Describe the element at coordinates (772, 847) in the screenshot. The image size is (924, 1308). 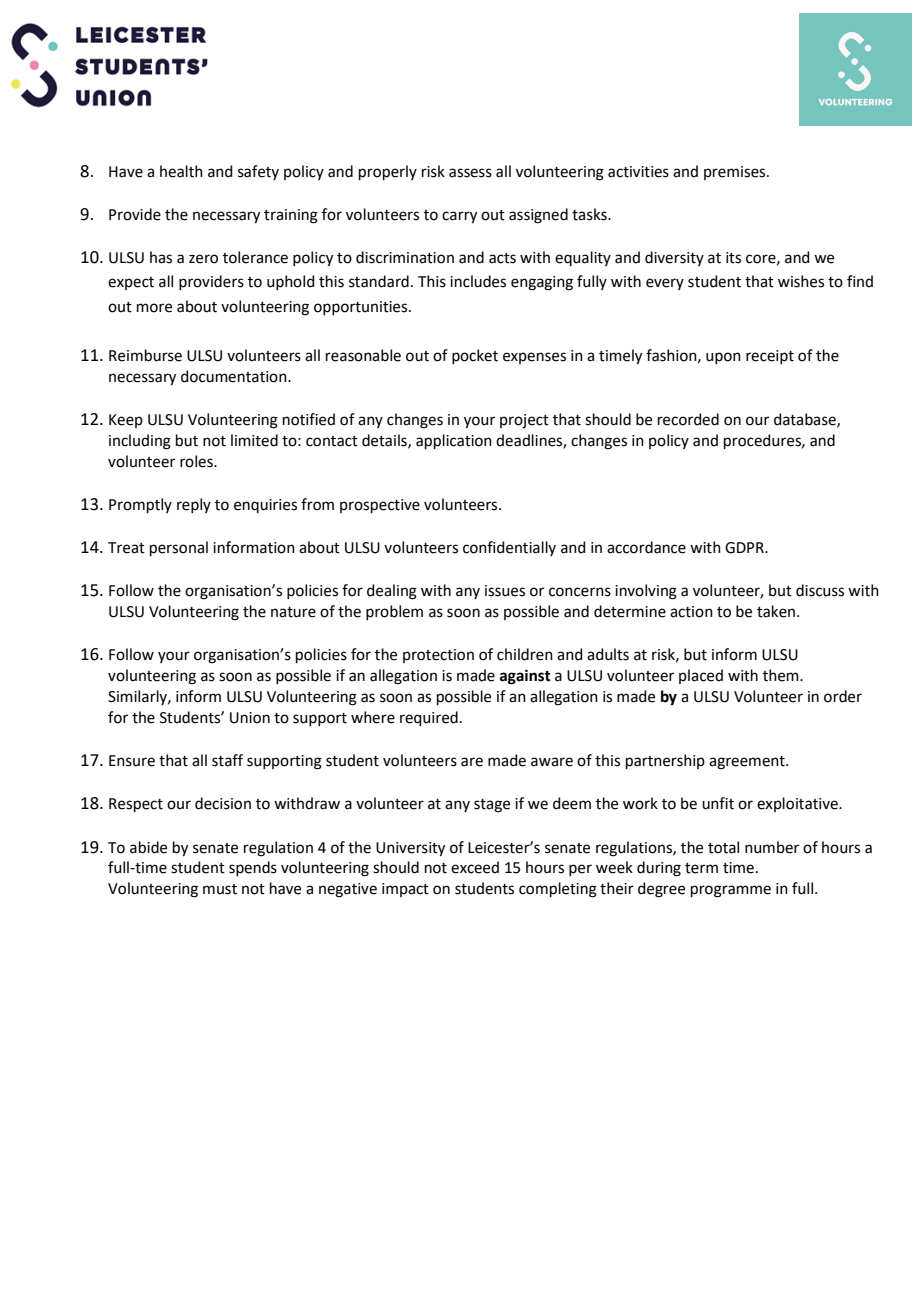
I see `number` at that location.
